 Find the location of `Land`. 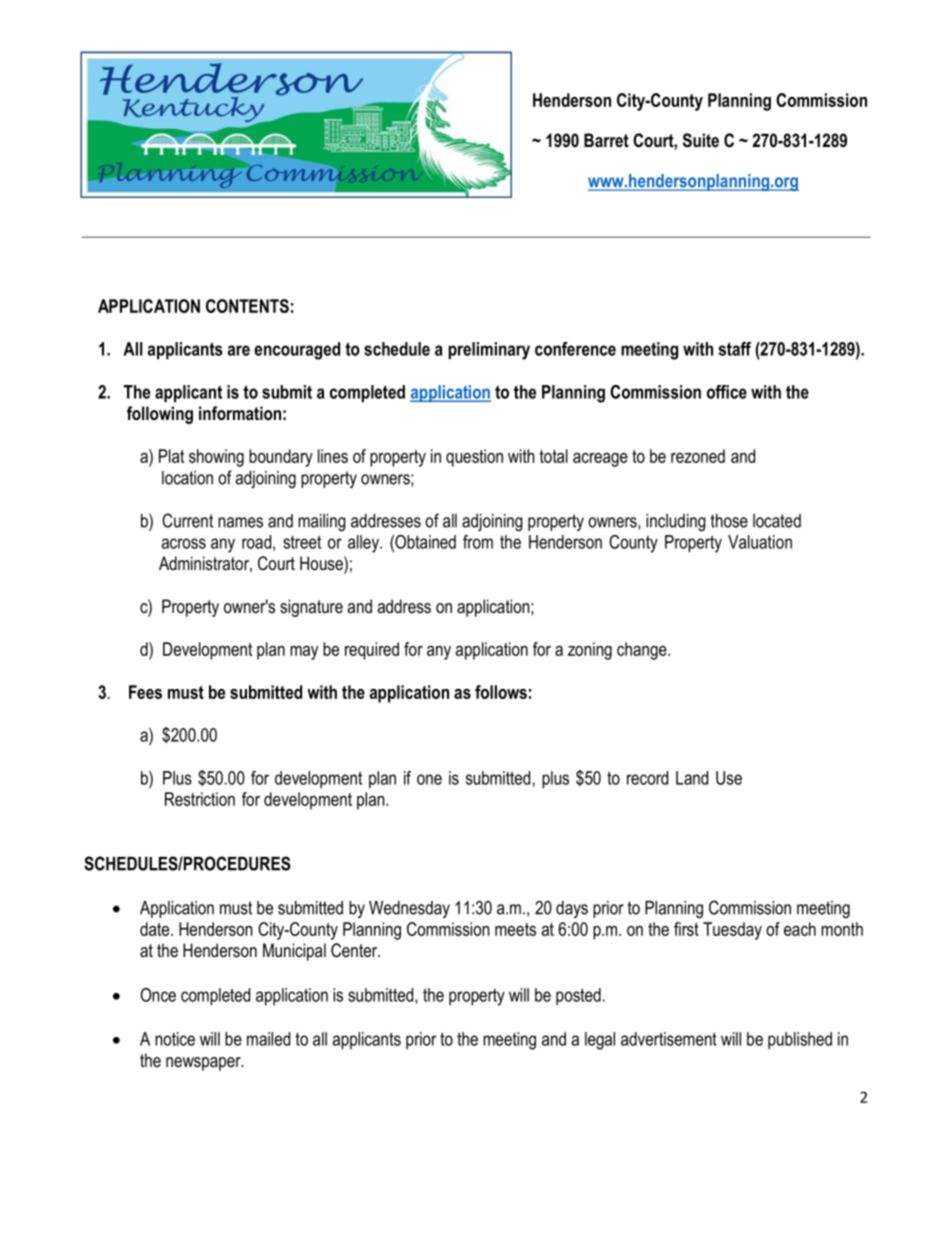

Land is located at coordinates (692, 778).
